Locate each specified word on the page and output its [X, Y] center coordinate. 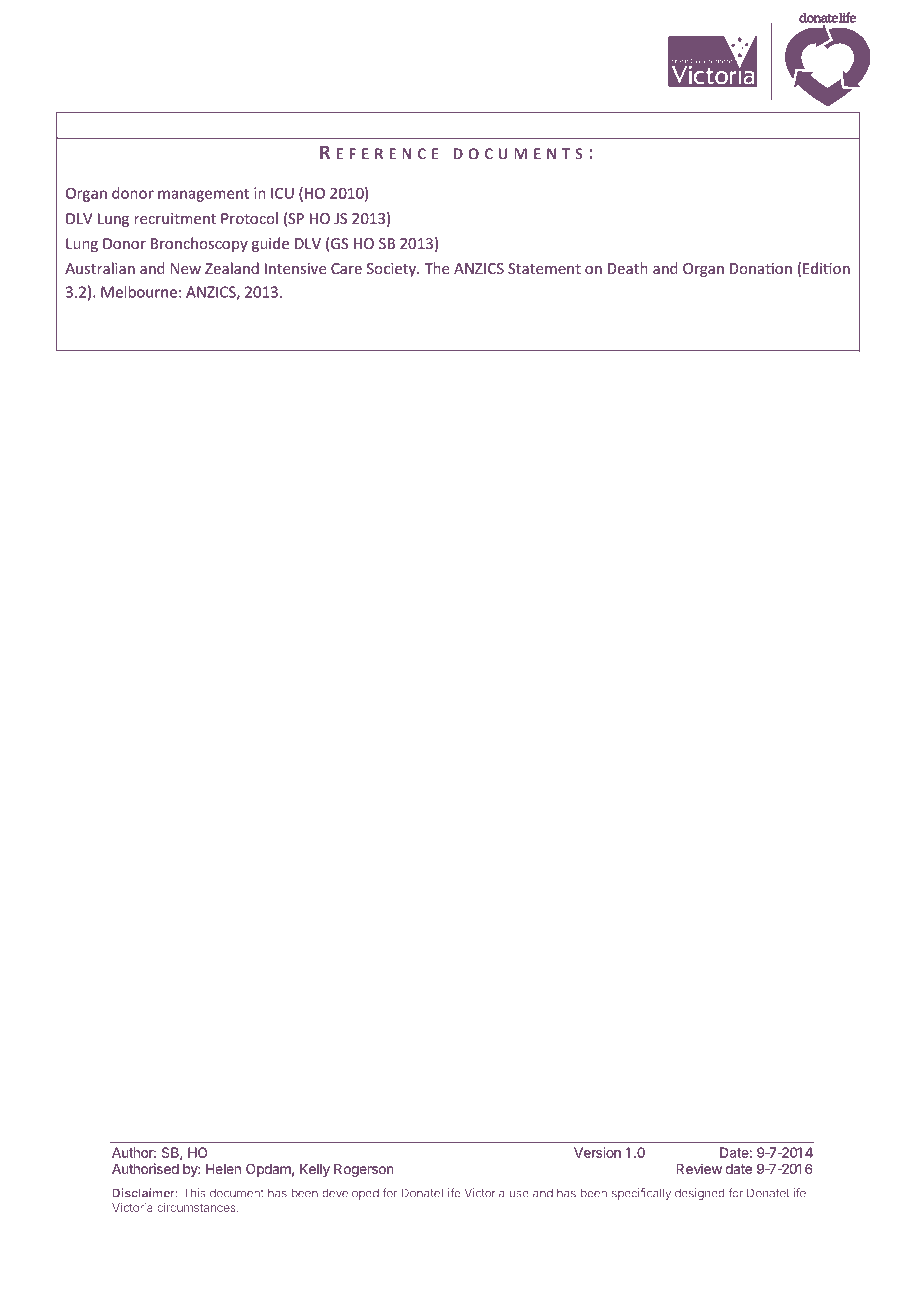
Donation [761, 268]
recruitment [175, 218]
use [519, 1194]
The [436, 268]
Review [699, 1168]
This [194, 1193]
